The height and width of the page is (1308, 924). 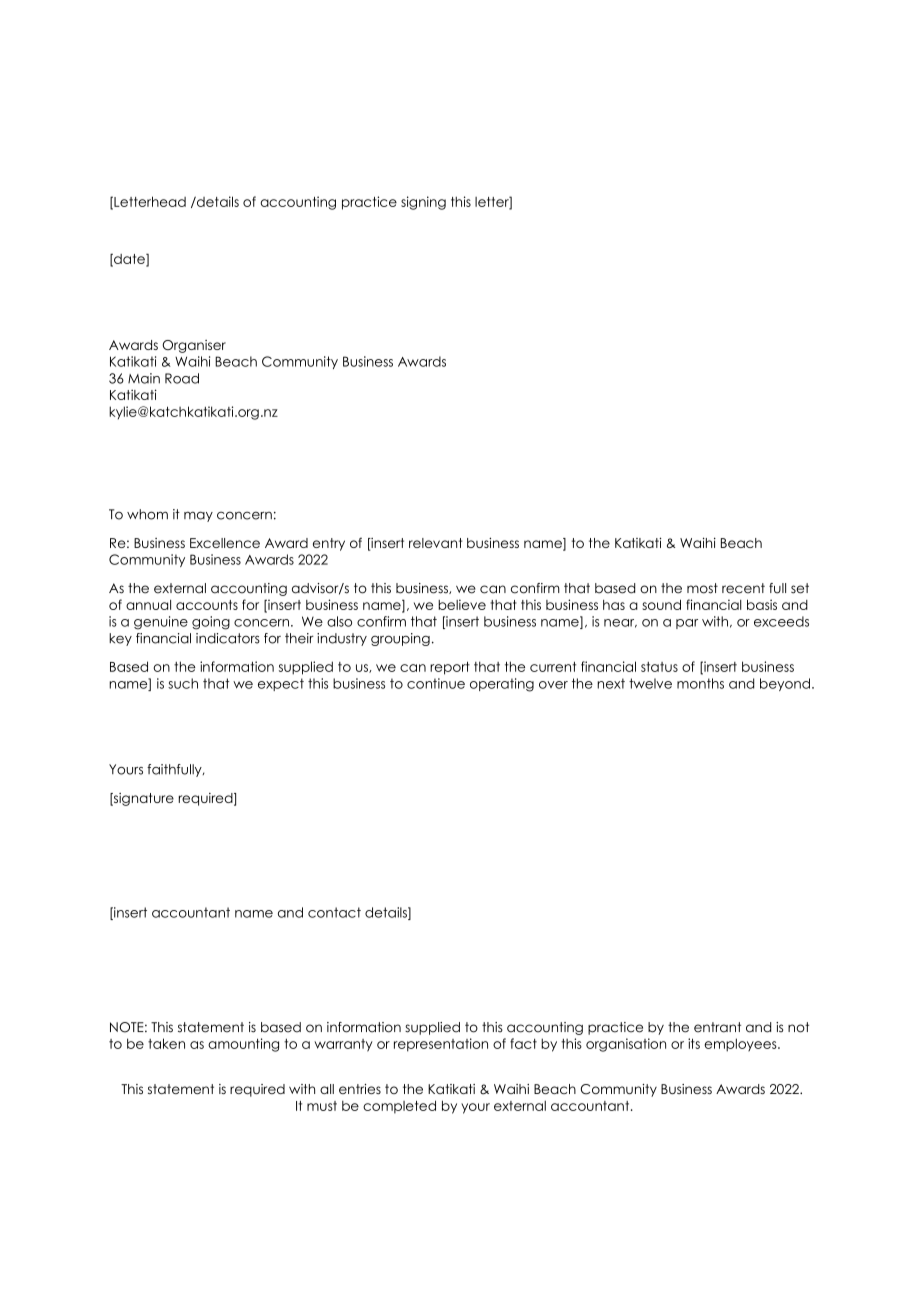 I want to click on entrant, so click(x=717, y=1027).
